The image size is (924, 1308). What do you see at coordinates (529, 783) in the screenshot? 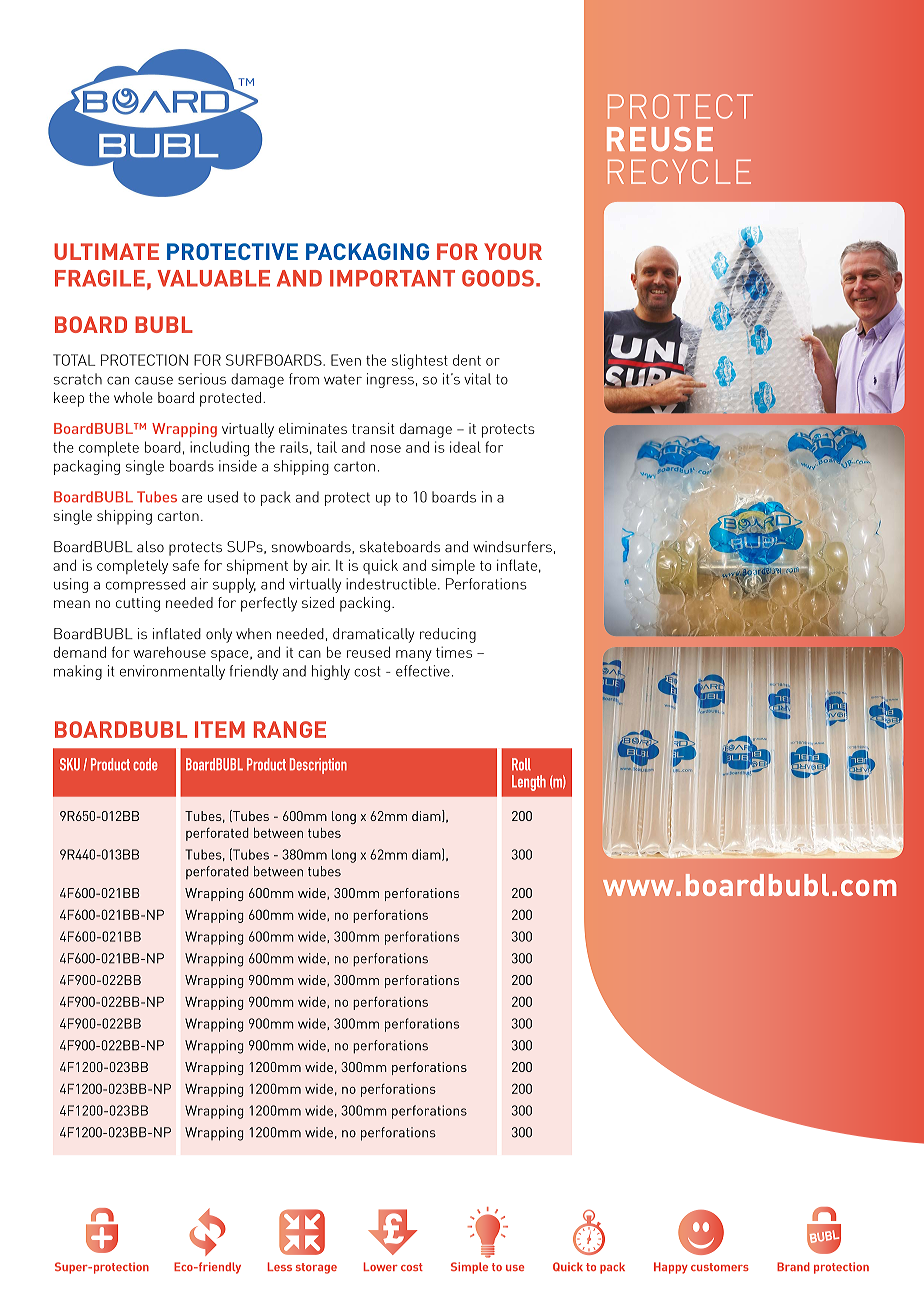
I see `Length` at bounding box center [529, 783].
